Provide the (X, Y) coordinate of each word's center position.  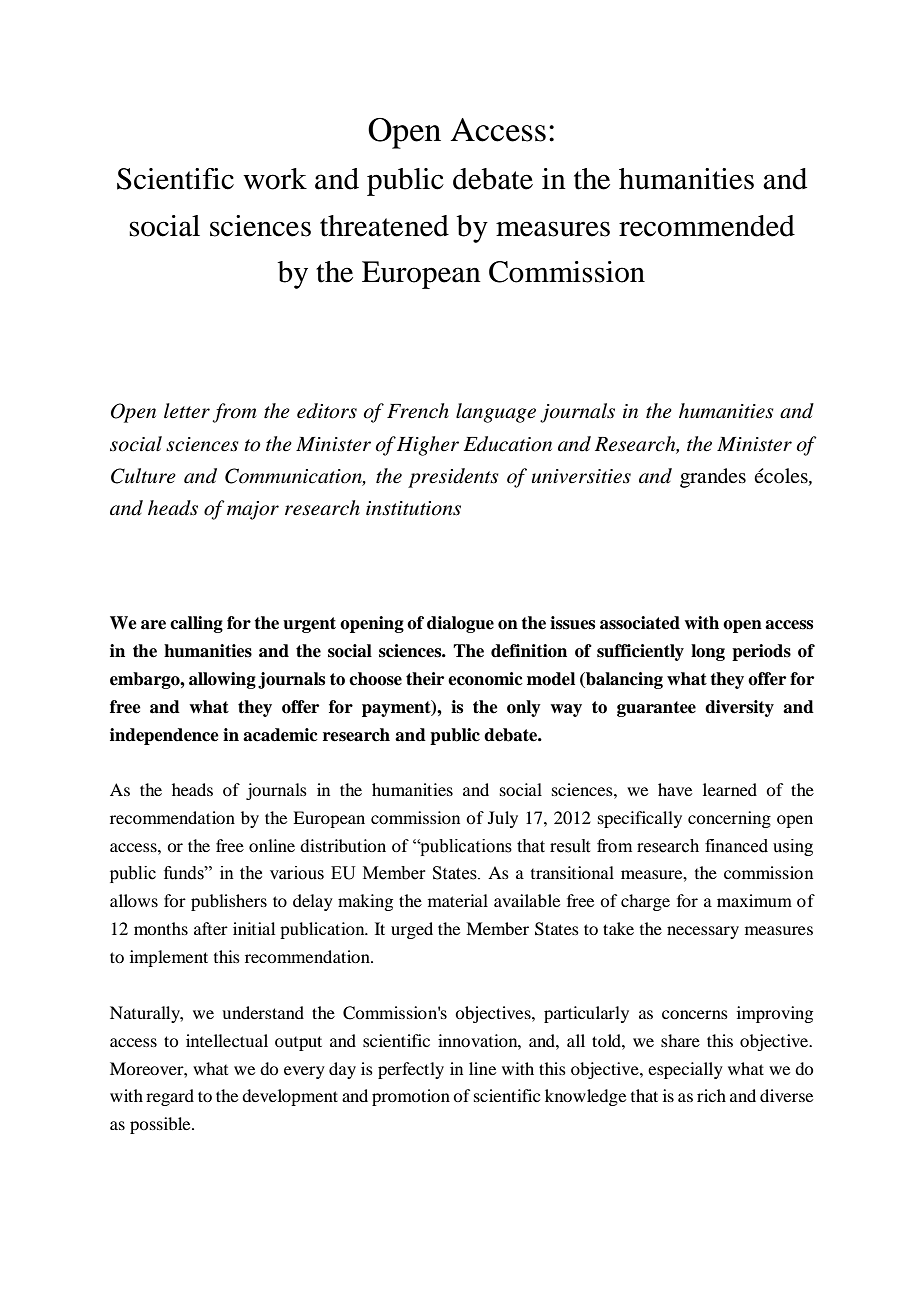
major (253, 510)
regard (170, 1097)
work (275, 179)
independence (164, 736)
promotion (411, 1097)
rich (711, 1095)
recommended (707, 226)
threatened (384, 226)
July (503, 819)
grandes (713, 478)
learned (730, 789)
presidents (453, 478)
